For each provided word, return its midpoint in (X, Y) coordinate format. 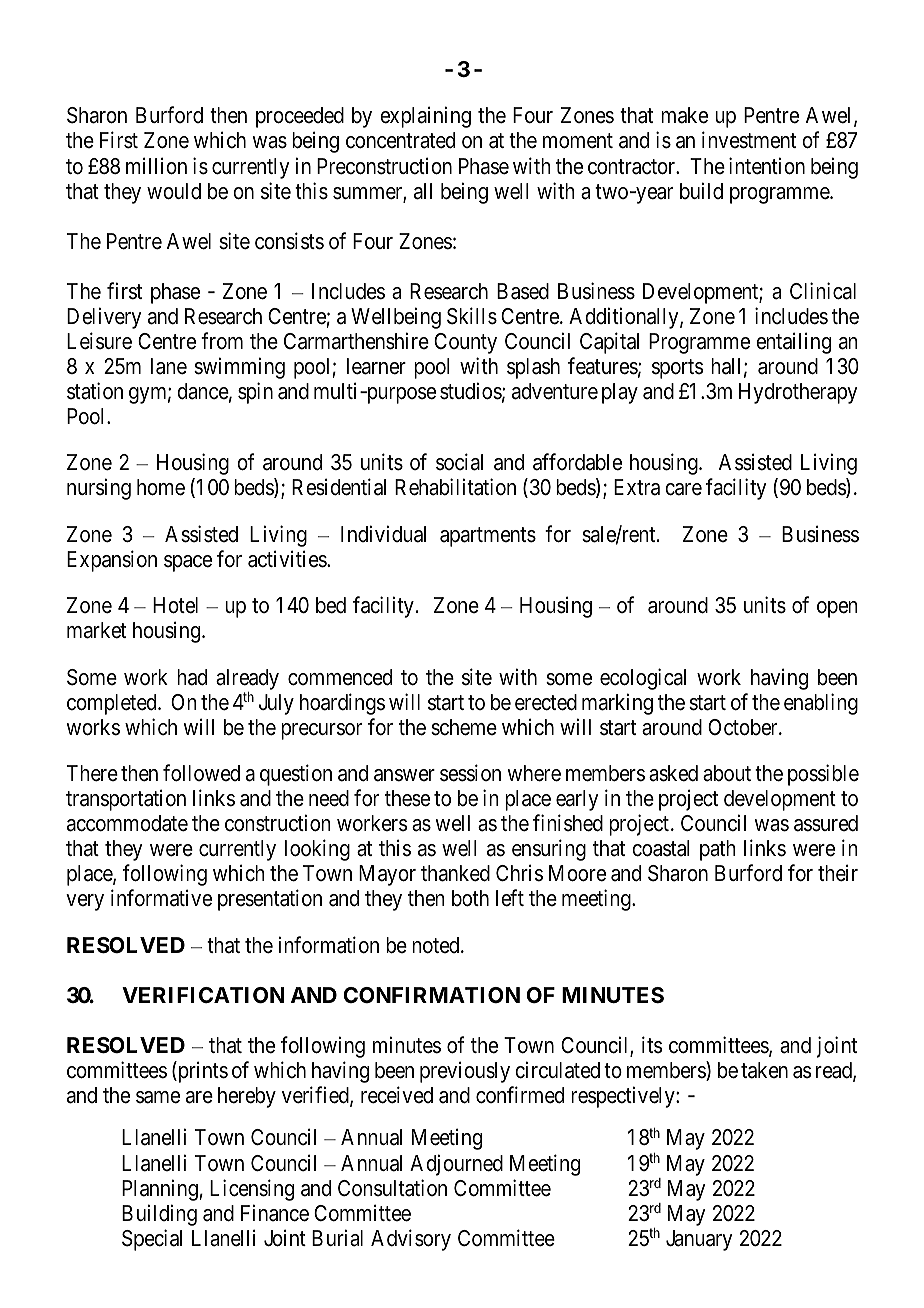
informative (161, 898)
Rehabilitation (455, 487)
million (156, 166)
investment (749, 140)
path (718, 850)
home (161, 487)
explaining (425, 117)
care (683, 489)
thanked (455, 873)
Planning (161, 1190)
